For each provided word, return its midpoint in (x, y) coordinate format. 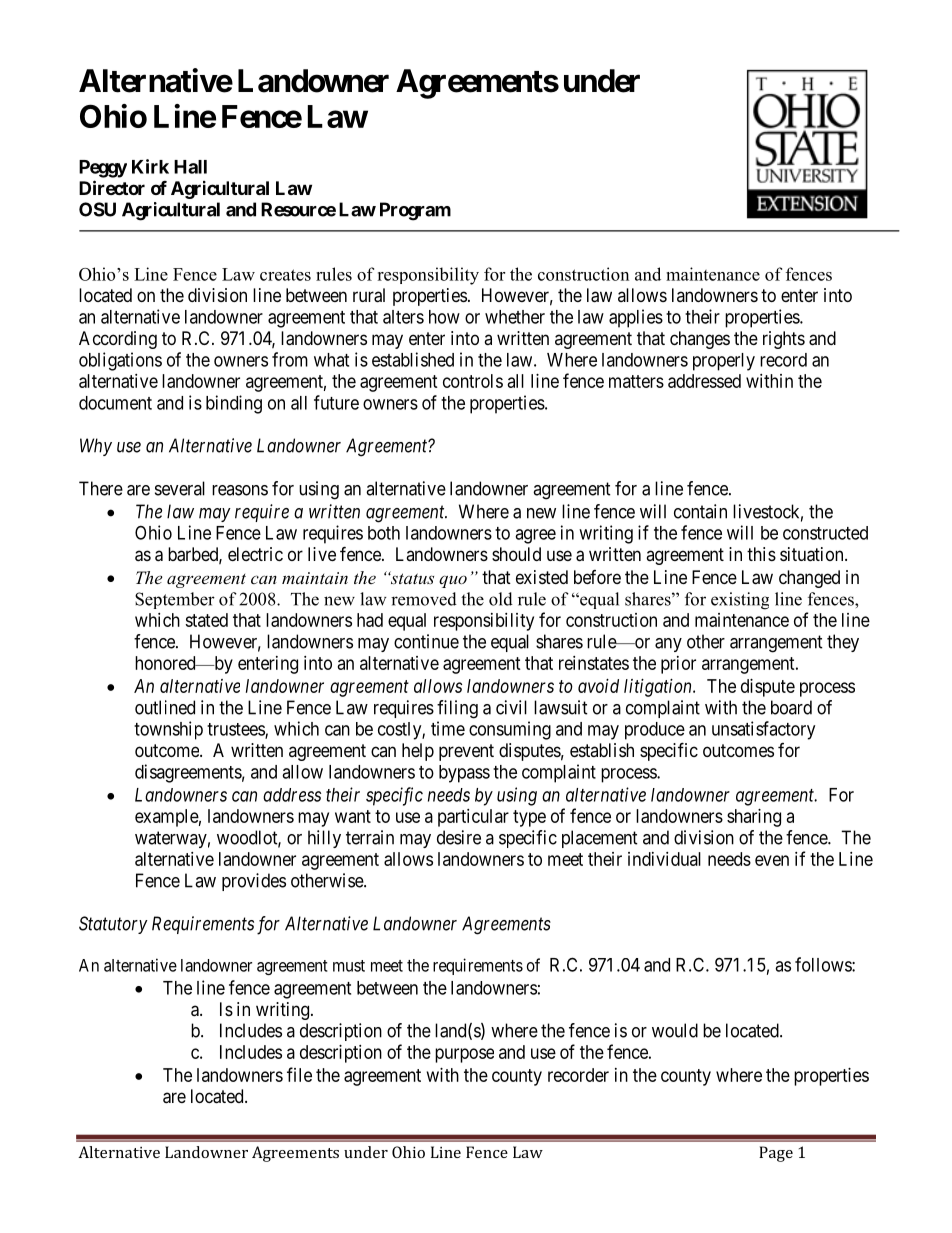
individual (664, 859)
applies (636, 318)
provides (254, 882)
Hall (190, 167)
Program (415, 211)
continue (426, 641)
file (299, 1074)
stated (206, 620)
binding (234, 404)
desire (459, 837)
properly (724, 362)
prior (678, 665)
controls (473, 381)
